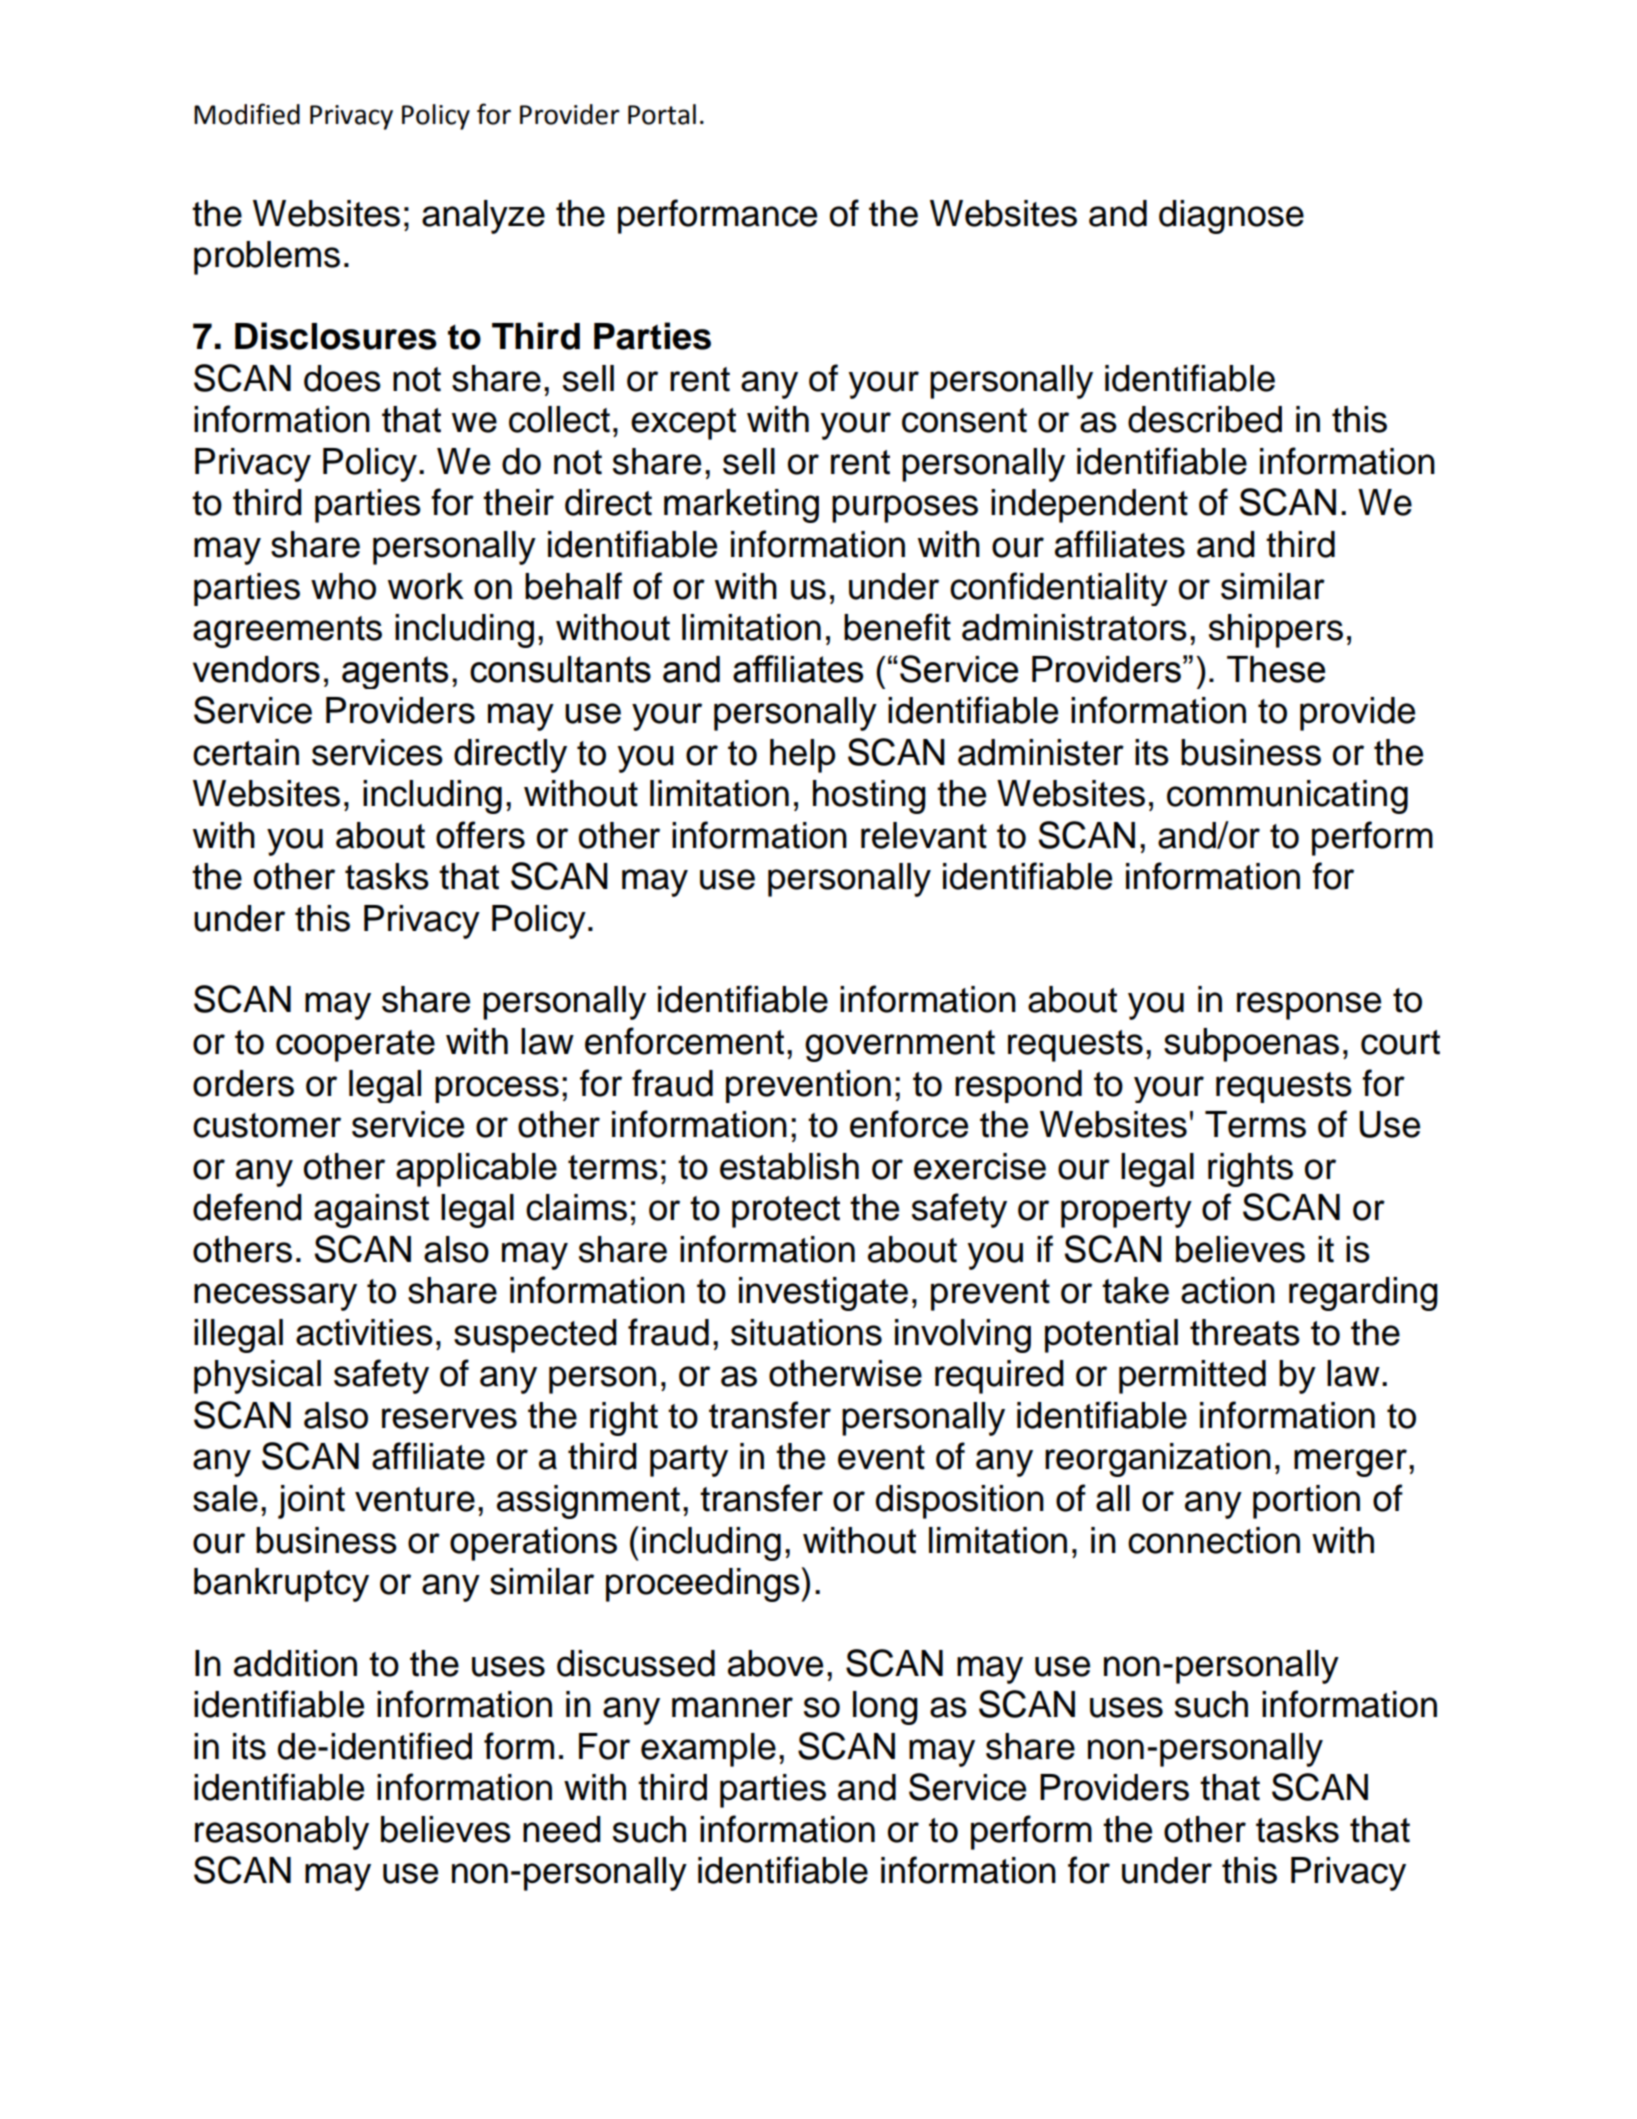 This document has width=1637, height=2119. What do you see at coordinates (282, 1833) in the document?
I see `reasonably` at bounding box center [282, 1833].
